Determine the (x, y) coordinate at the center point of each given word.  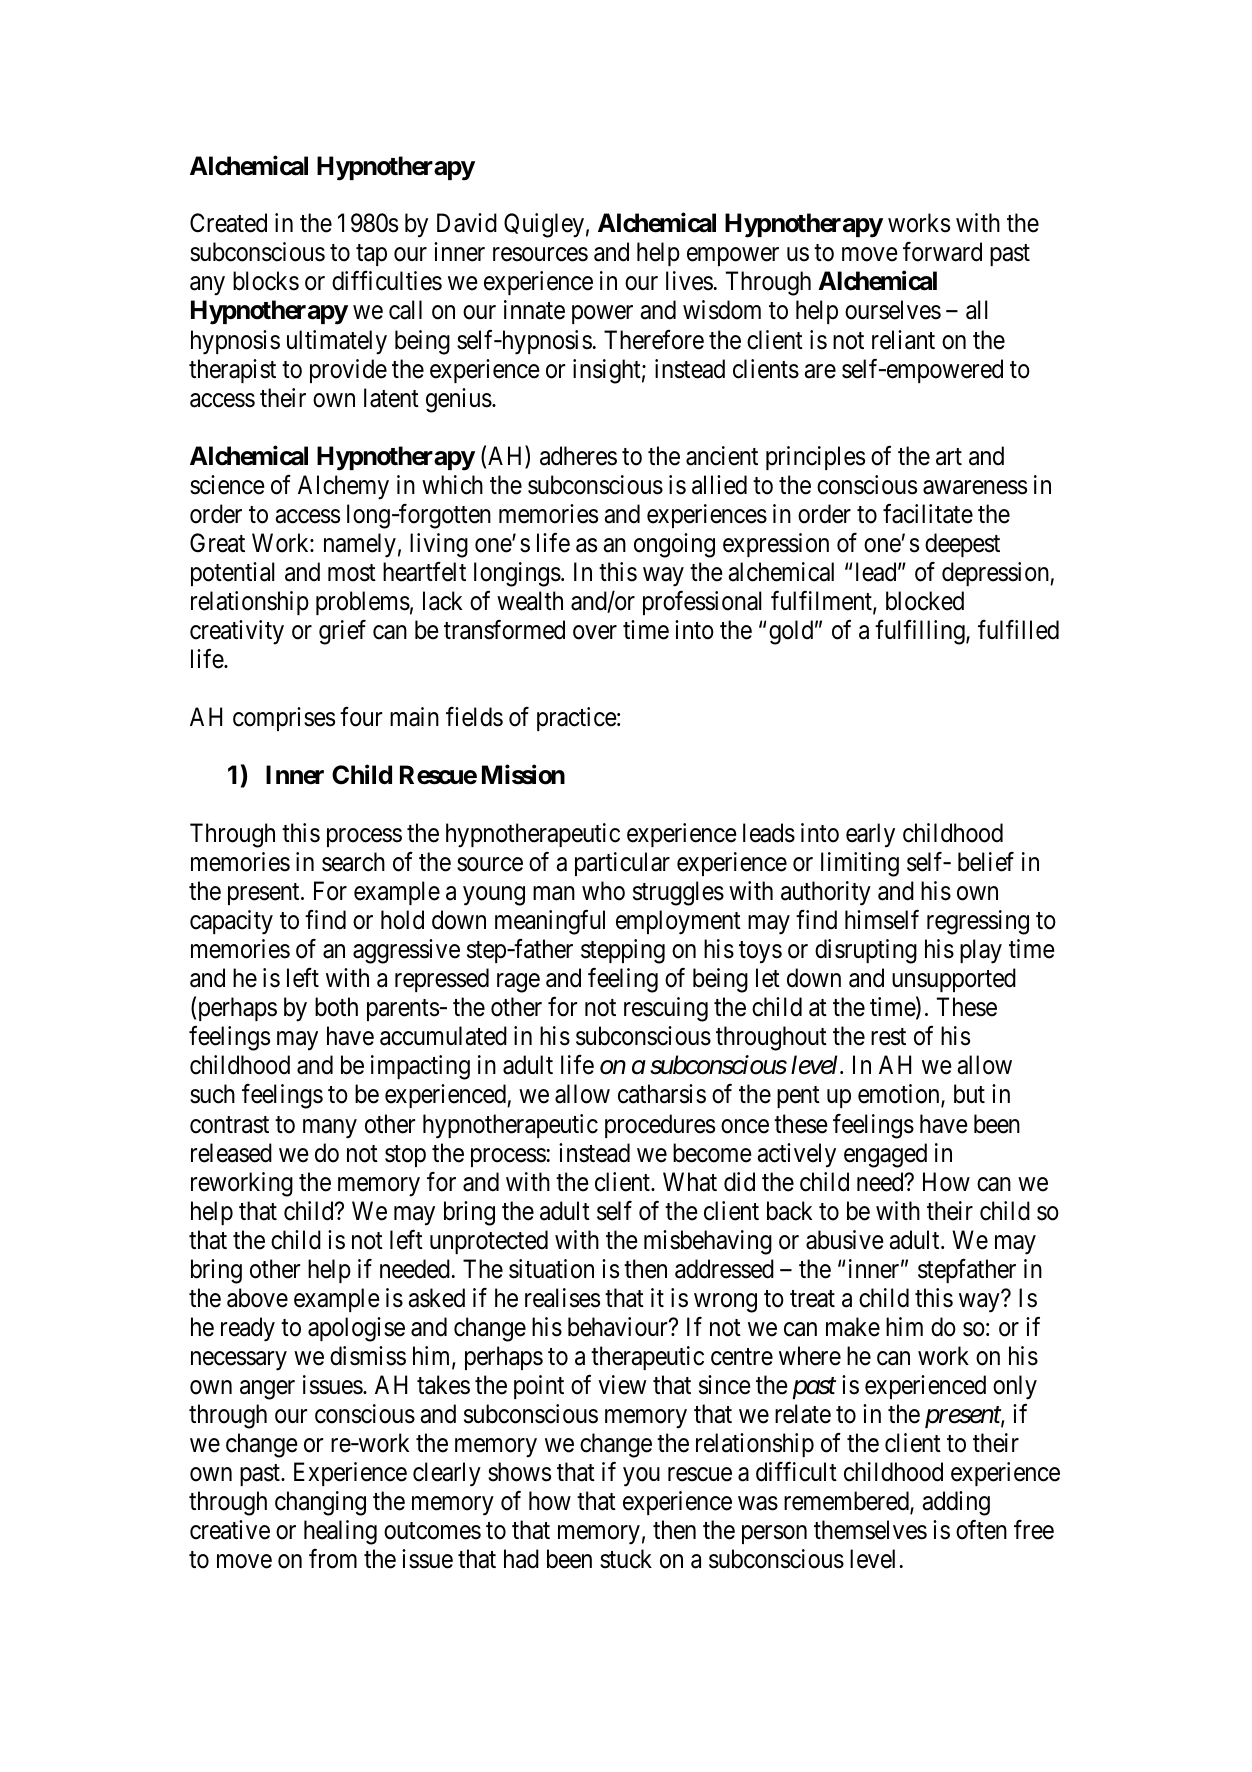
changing (320, 1503)
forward (942, 252)
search (353, 862)
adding (956, 1503)
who (603, 891)
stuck (626, 1559)
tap (371, 255)
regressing (978, 922)
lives (689, 281)
